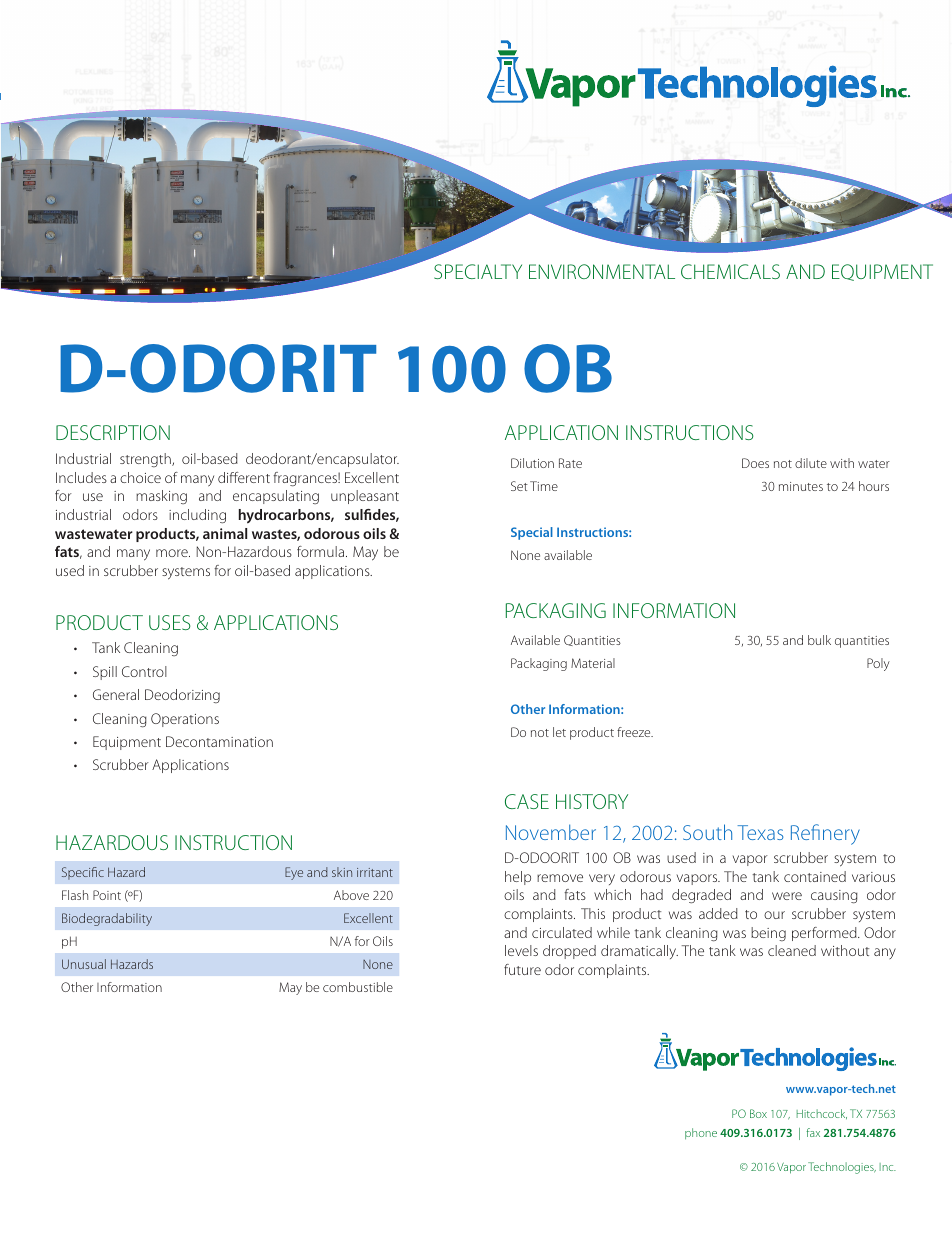 The image size is (952, 1233). I want to click on Poly, so click(878, 664).
